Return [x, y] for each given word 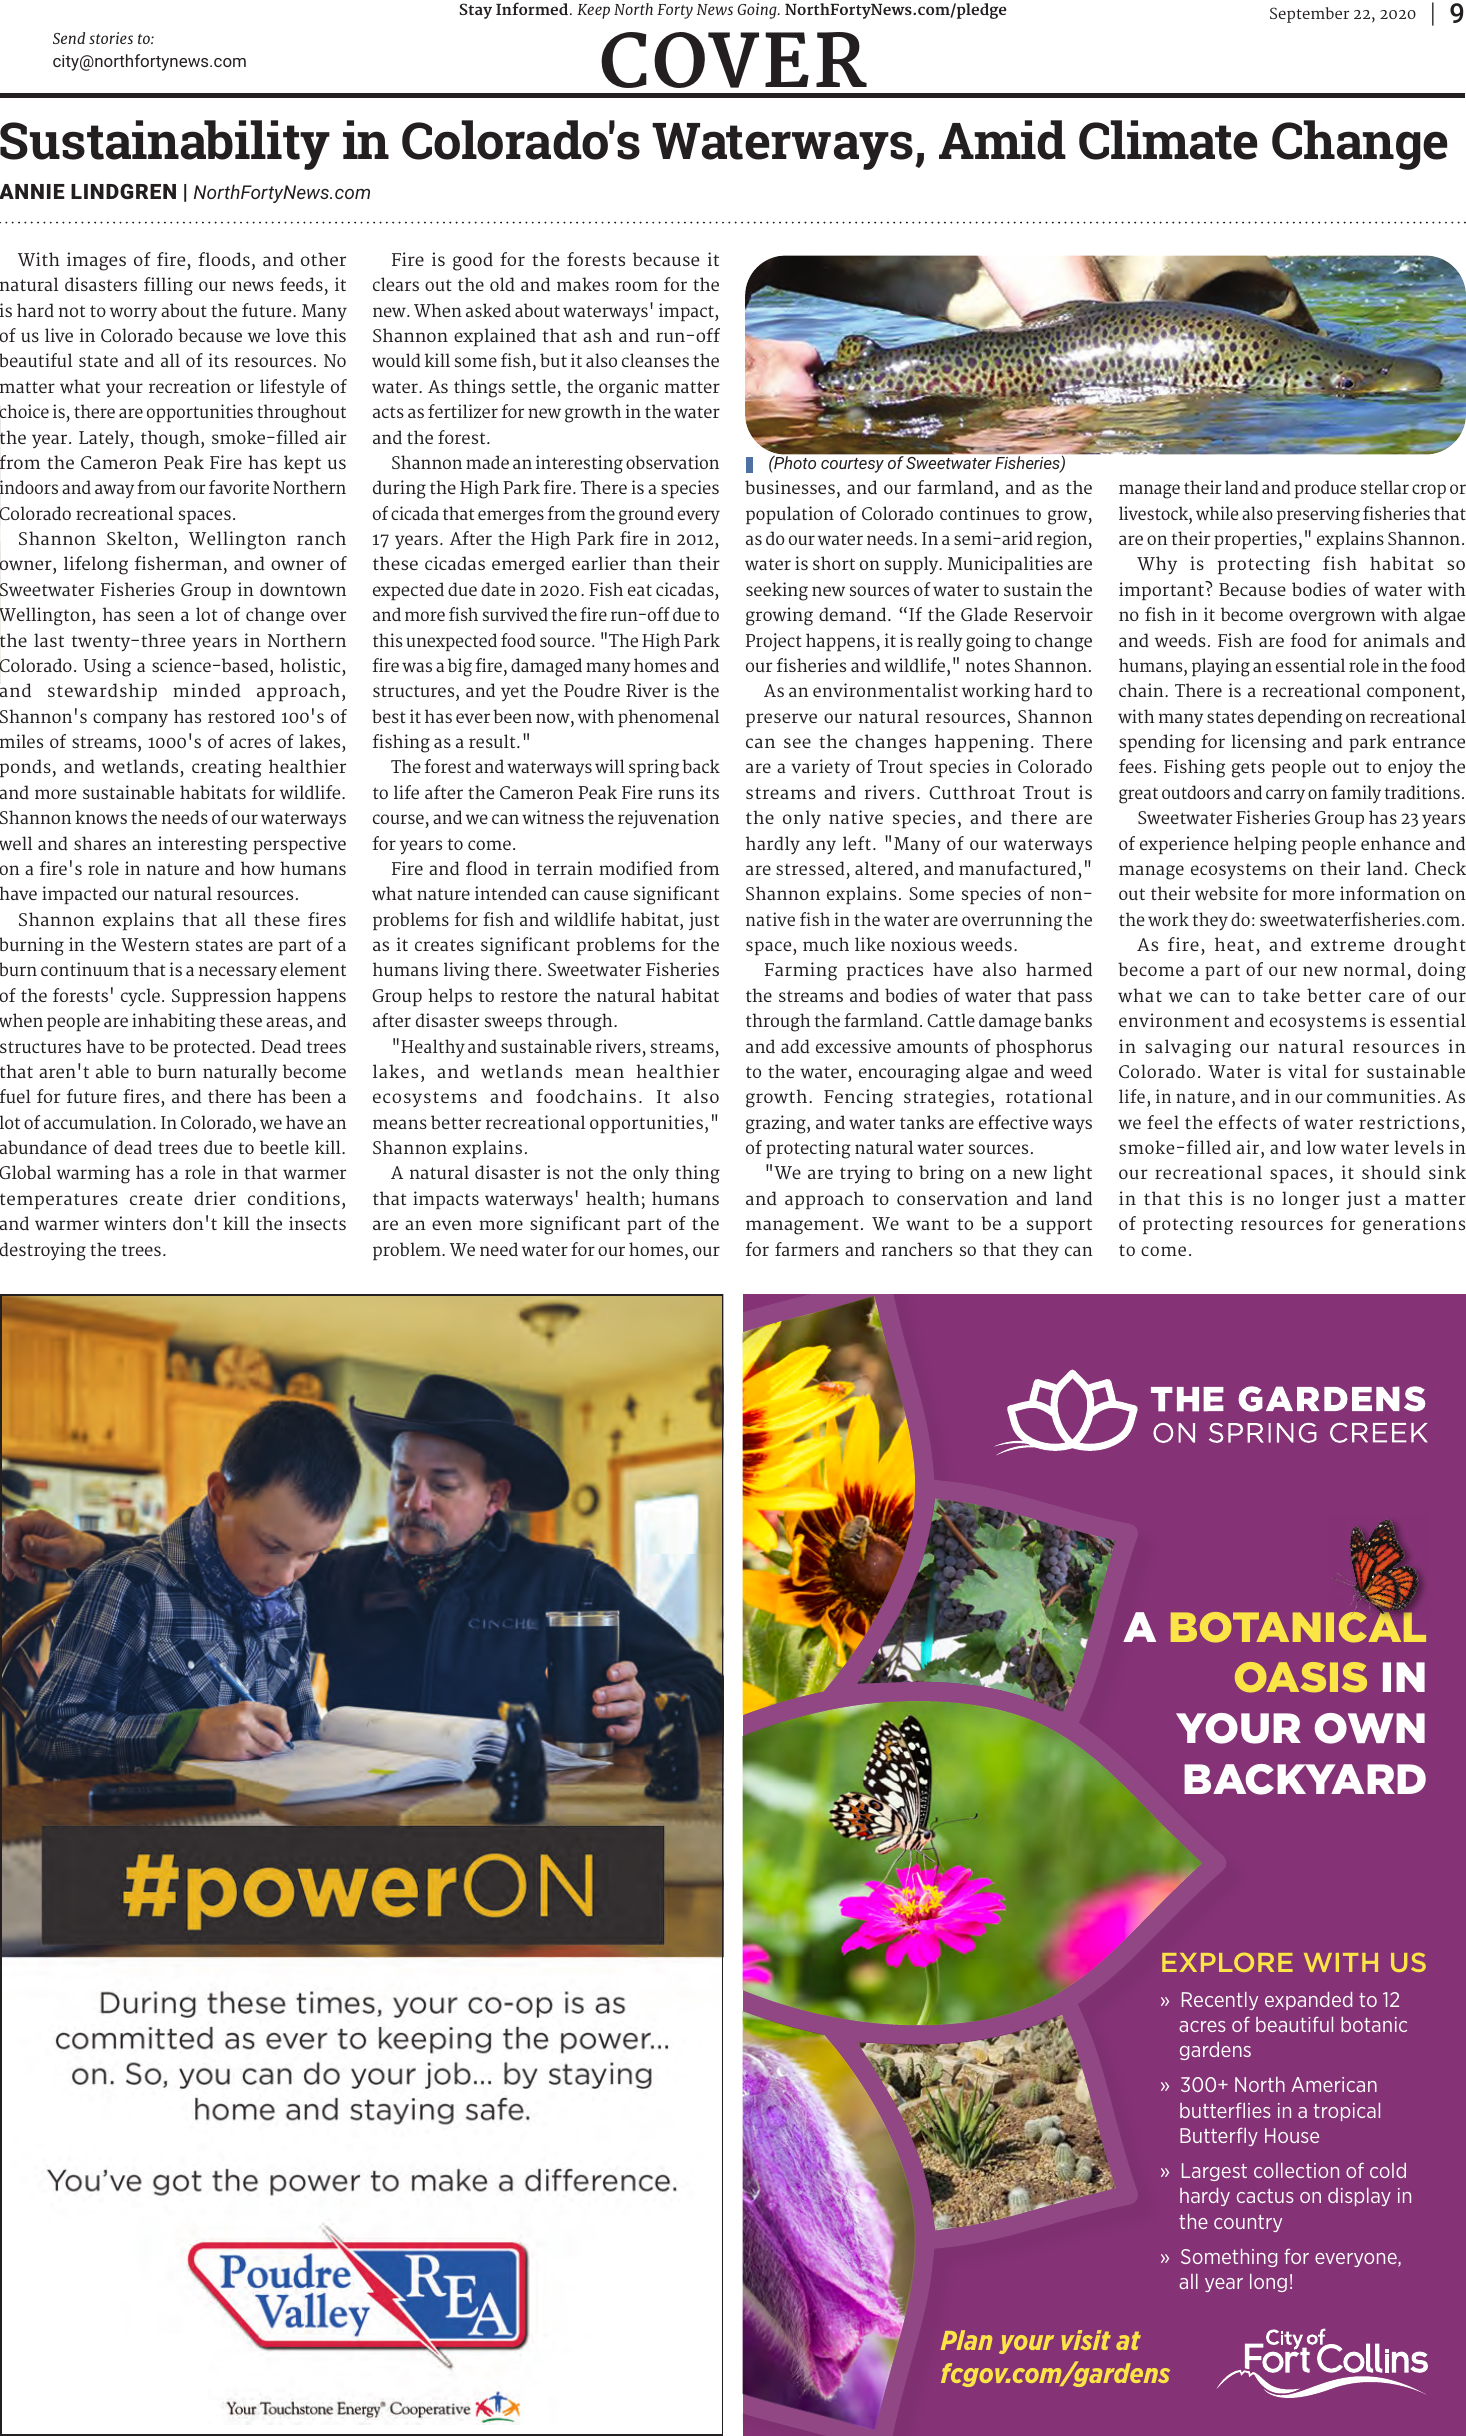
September [1309, 15]
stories [111, 38]
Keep [593, 11]
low [1321, 1147]
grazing [777, 1124]
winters [135, 1223]
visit [1086, 2340]
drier [215, 1198]
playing [1221, 667]
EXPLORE [1227, 1962]
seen [156, 616]
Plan [966, 2340]
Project [774, 642]
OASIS [1301, 1677]
